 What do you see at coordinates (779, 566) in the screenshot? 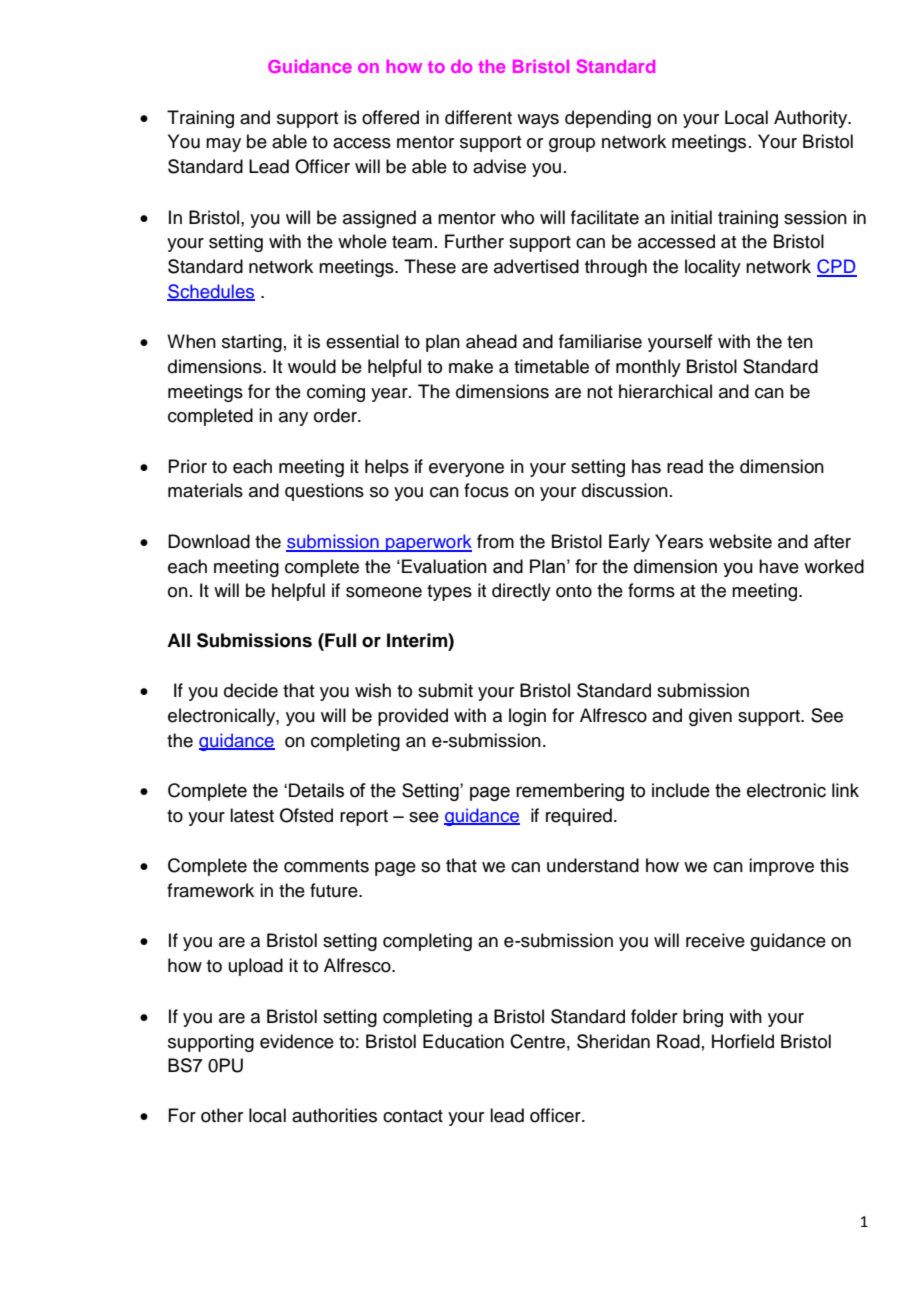
I see `have` at bounding box center [779, 566].
